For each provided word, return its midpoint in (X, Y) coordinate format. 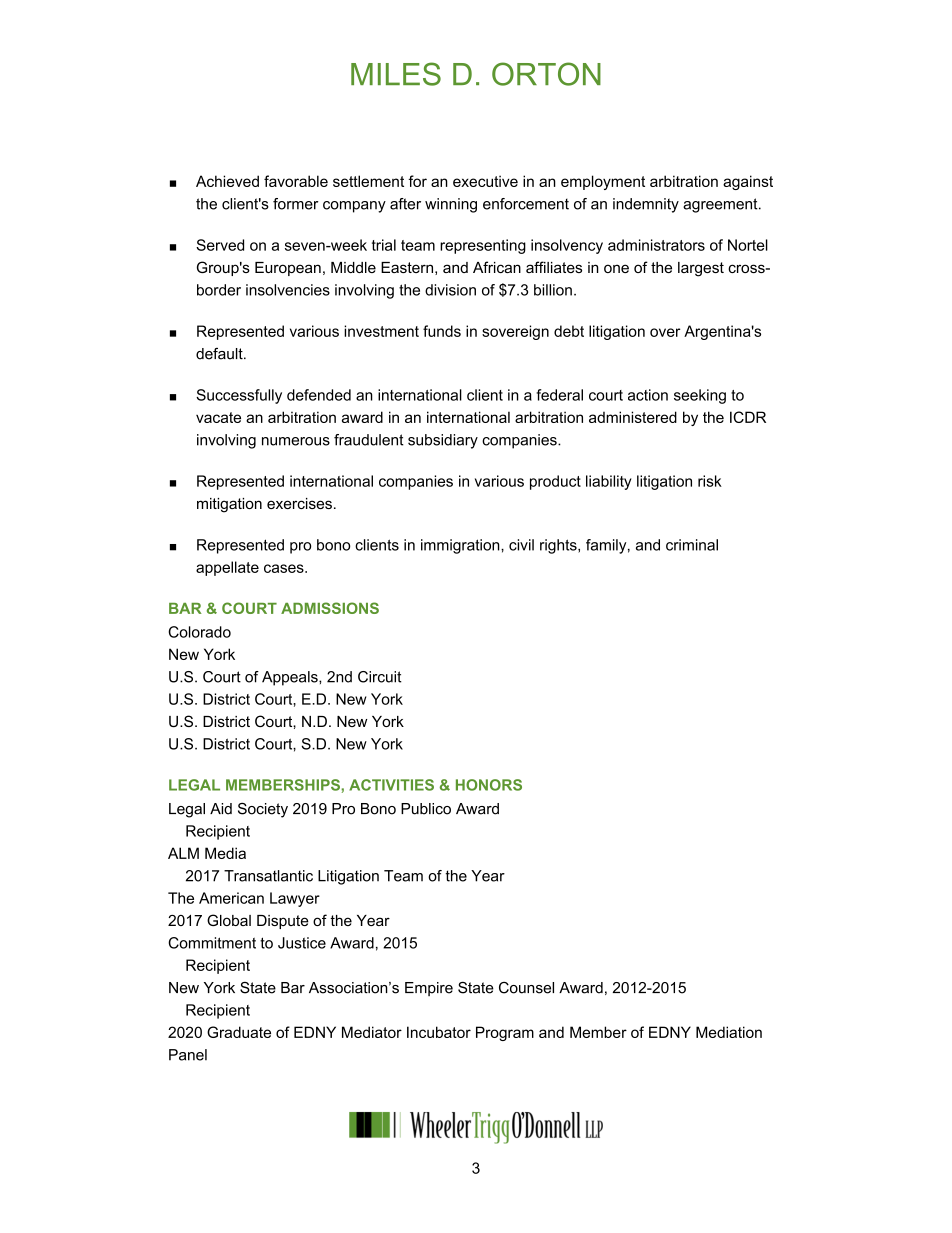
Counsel (526, 988)
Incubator (439, 1032)
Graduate (239, 1032)
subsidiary (443, 441)
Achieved (227, 181)
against (748, 182)
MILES (396, 74)
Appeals (291, 678)
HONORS (489, 785)
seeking (700, 396)
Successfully (239, 396)
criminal (692, 545)
